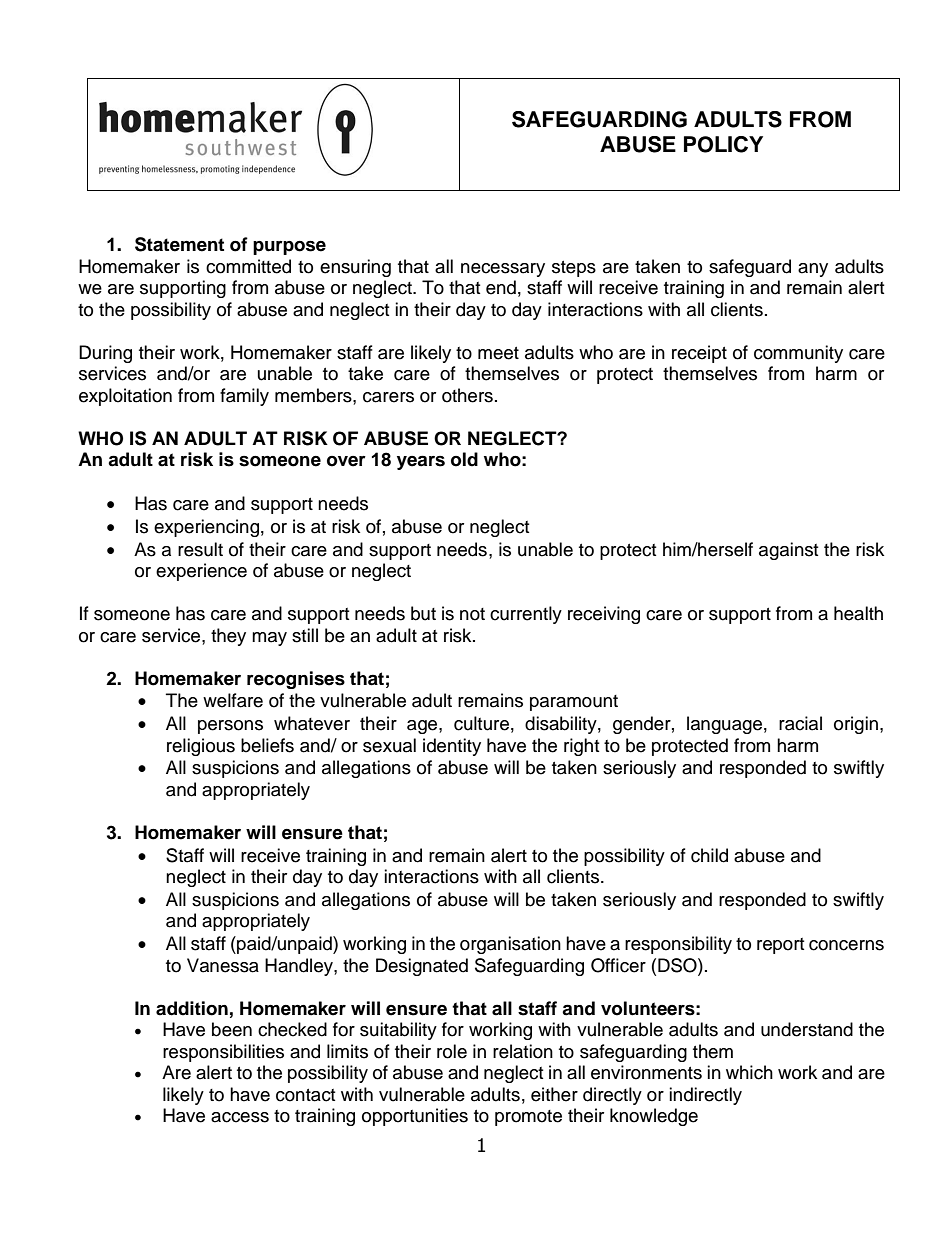 The image size is (952, 1233). What do you see at coordinates (467, 395) in the document?
I see `others` at bounding box center [467, 395].
